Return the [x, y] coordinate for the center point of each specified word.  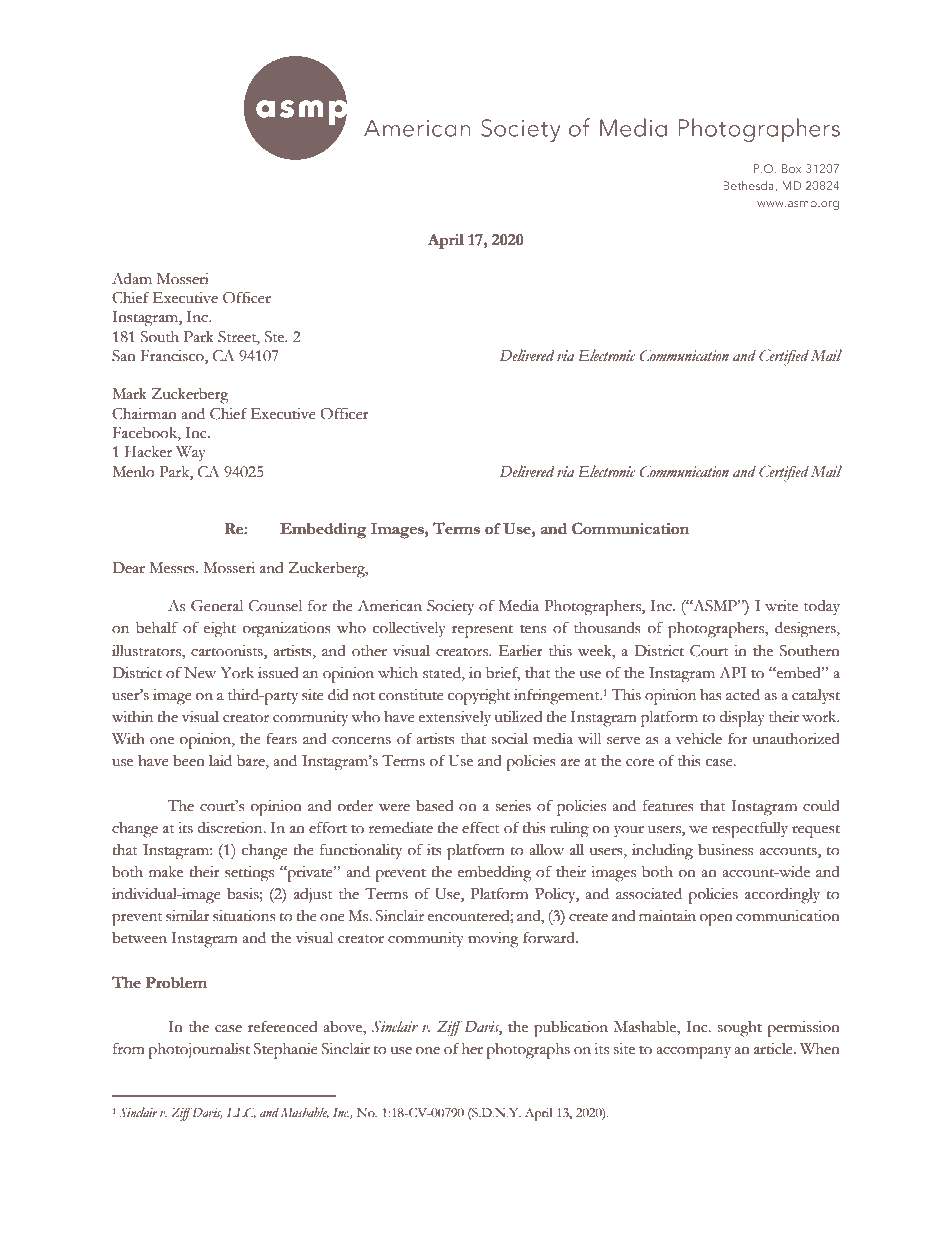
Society [450, 608]
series [513, 806]
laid [220, 760]
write [781, 606]
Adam [132, 279]
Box [791, 168]
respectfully [750, 829]
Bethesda [749, 186]
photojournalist [199, 1051]
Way [191, 454]
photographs [528, 1051]
